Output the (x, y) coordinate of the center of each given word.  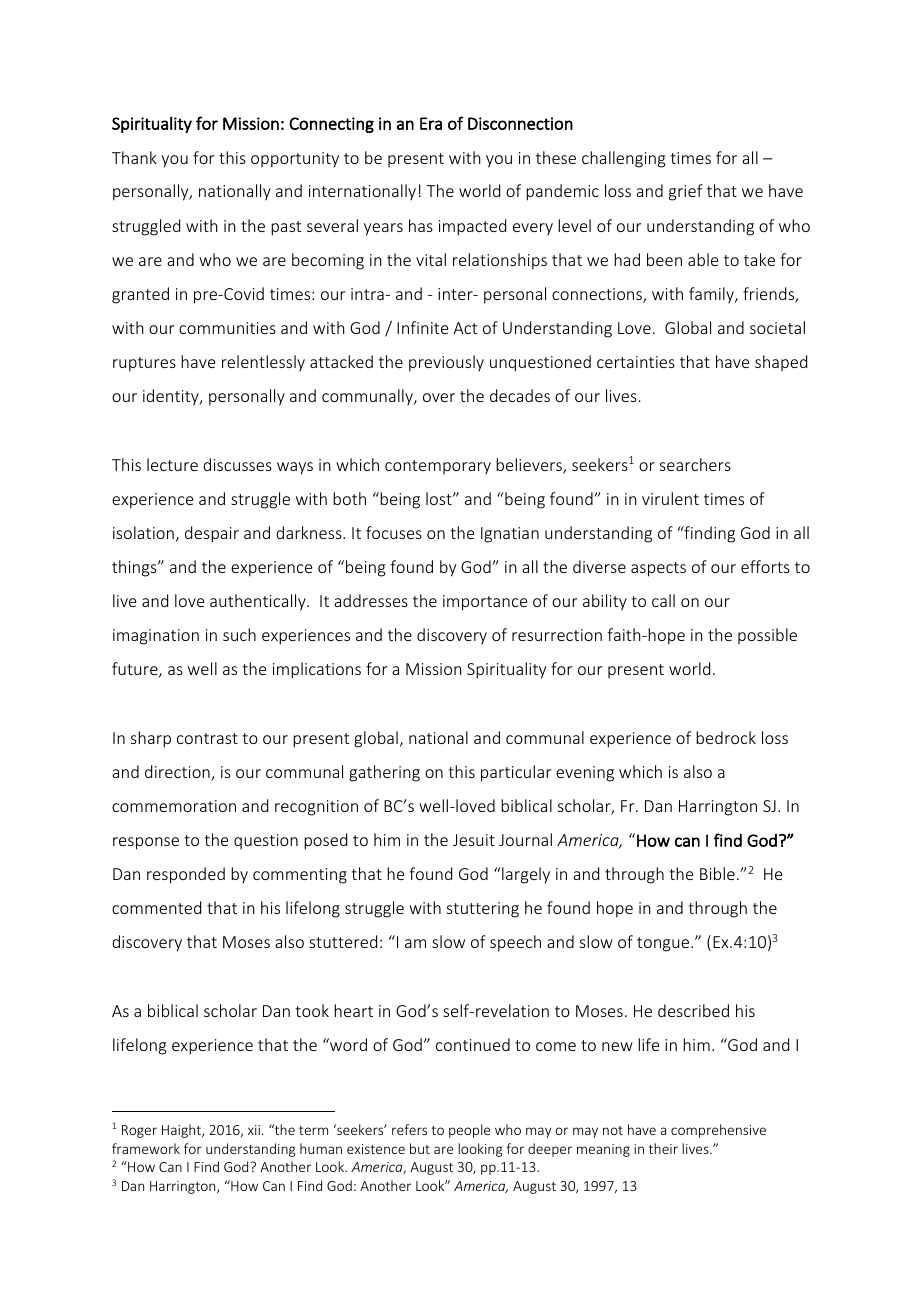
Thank (134, 157)
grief (686, 192)
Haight (182, 1131)
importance (485, 603)
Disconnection (520, 123)
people (469, 1131)
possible (767, 636)
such (239, 634)
